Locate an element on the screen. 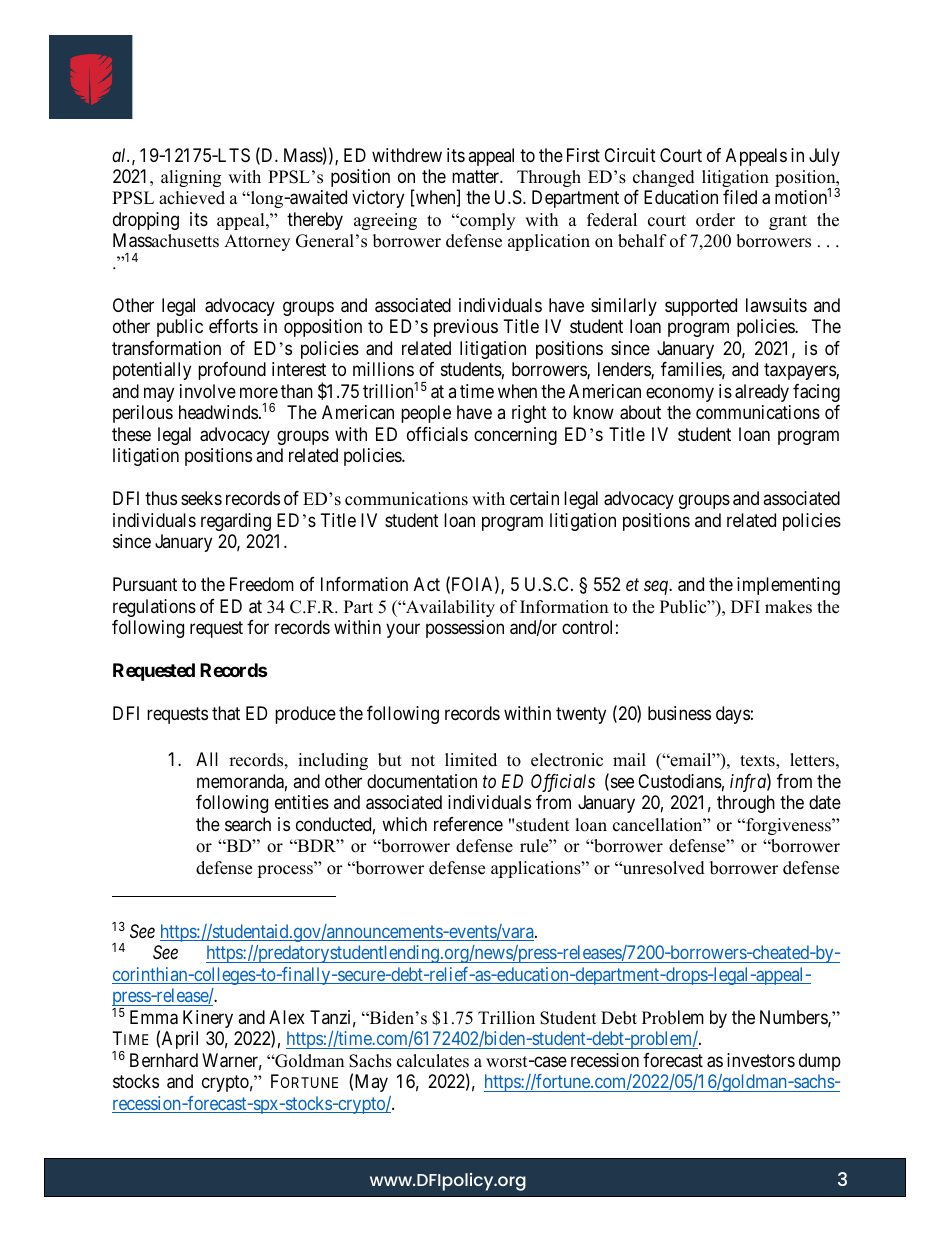  regulations is located at coordinates (154, 608).
